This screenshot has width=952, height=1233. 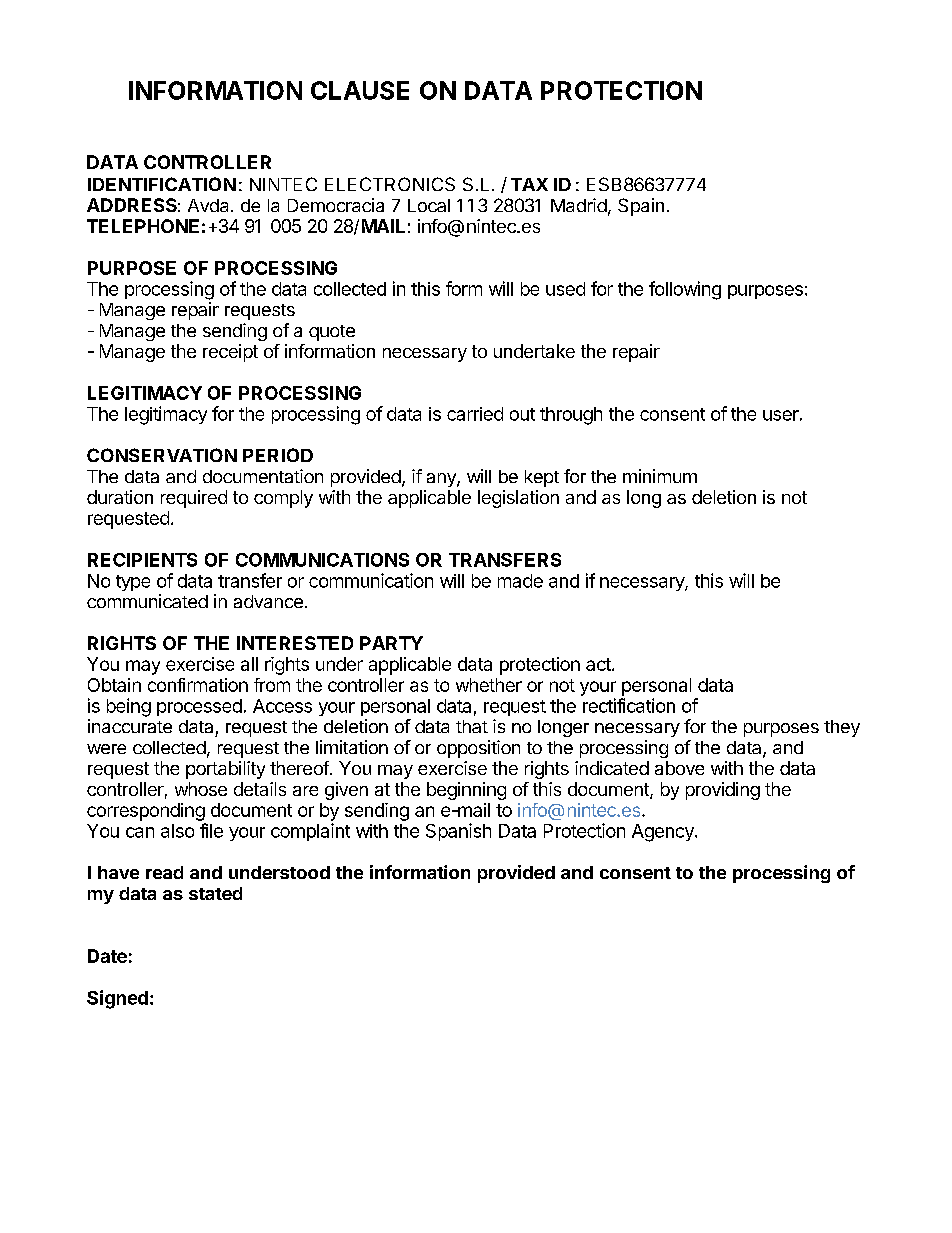 What do you see at coordinates (117, 999) in the screenshot?
I see `Signed` at bounding box center [117, 999].
